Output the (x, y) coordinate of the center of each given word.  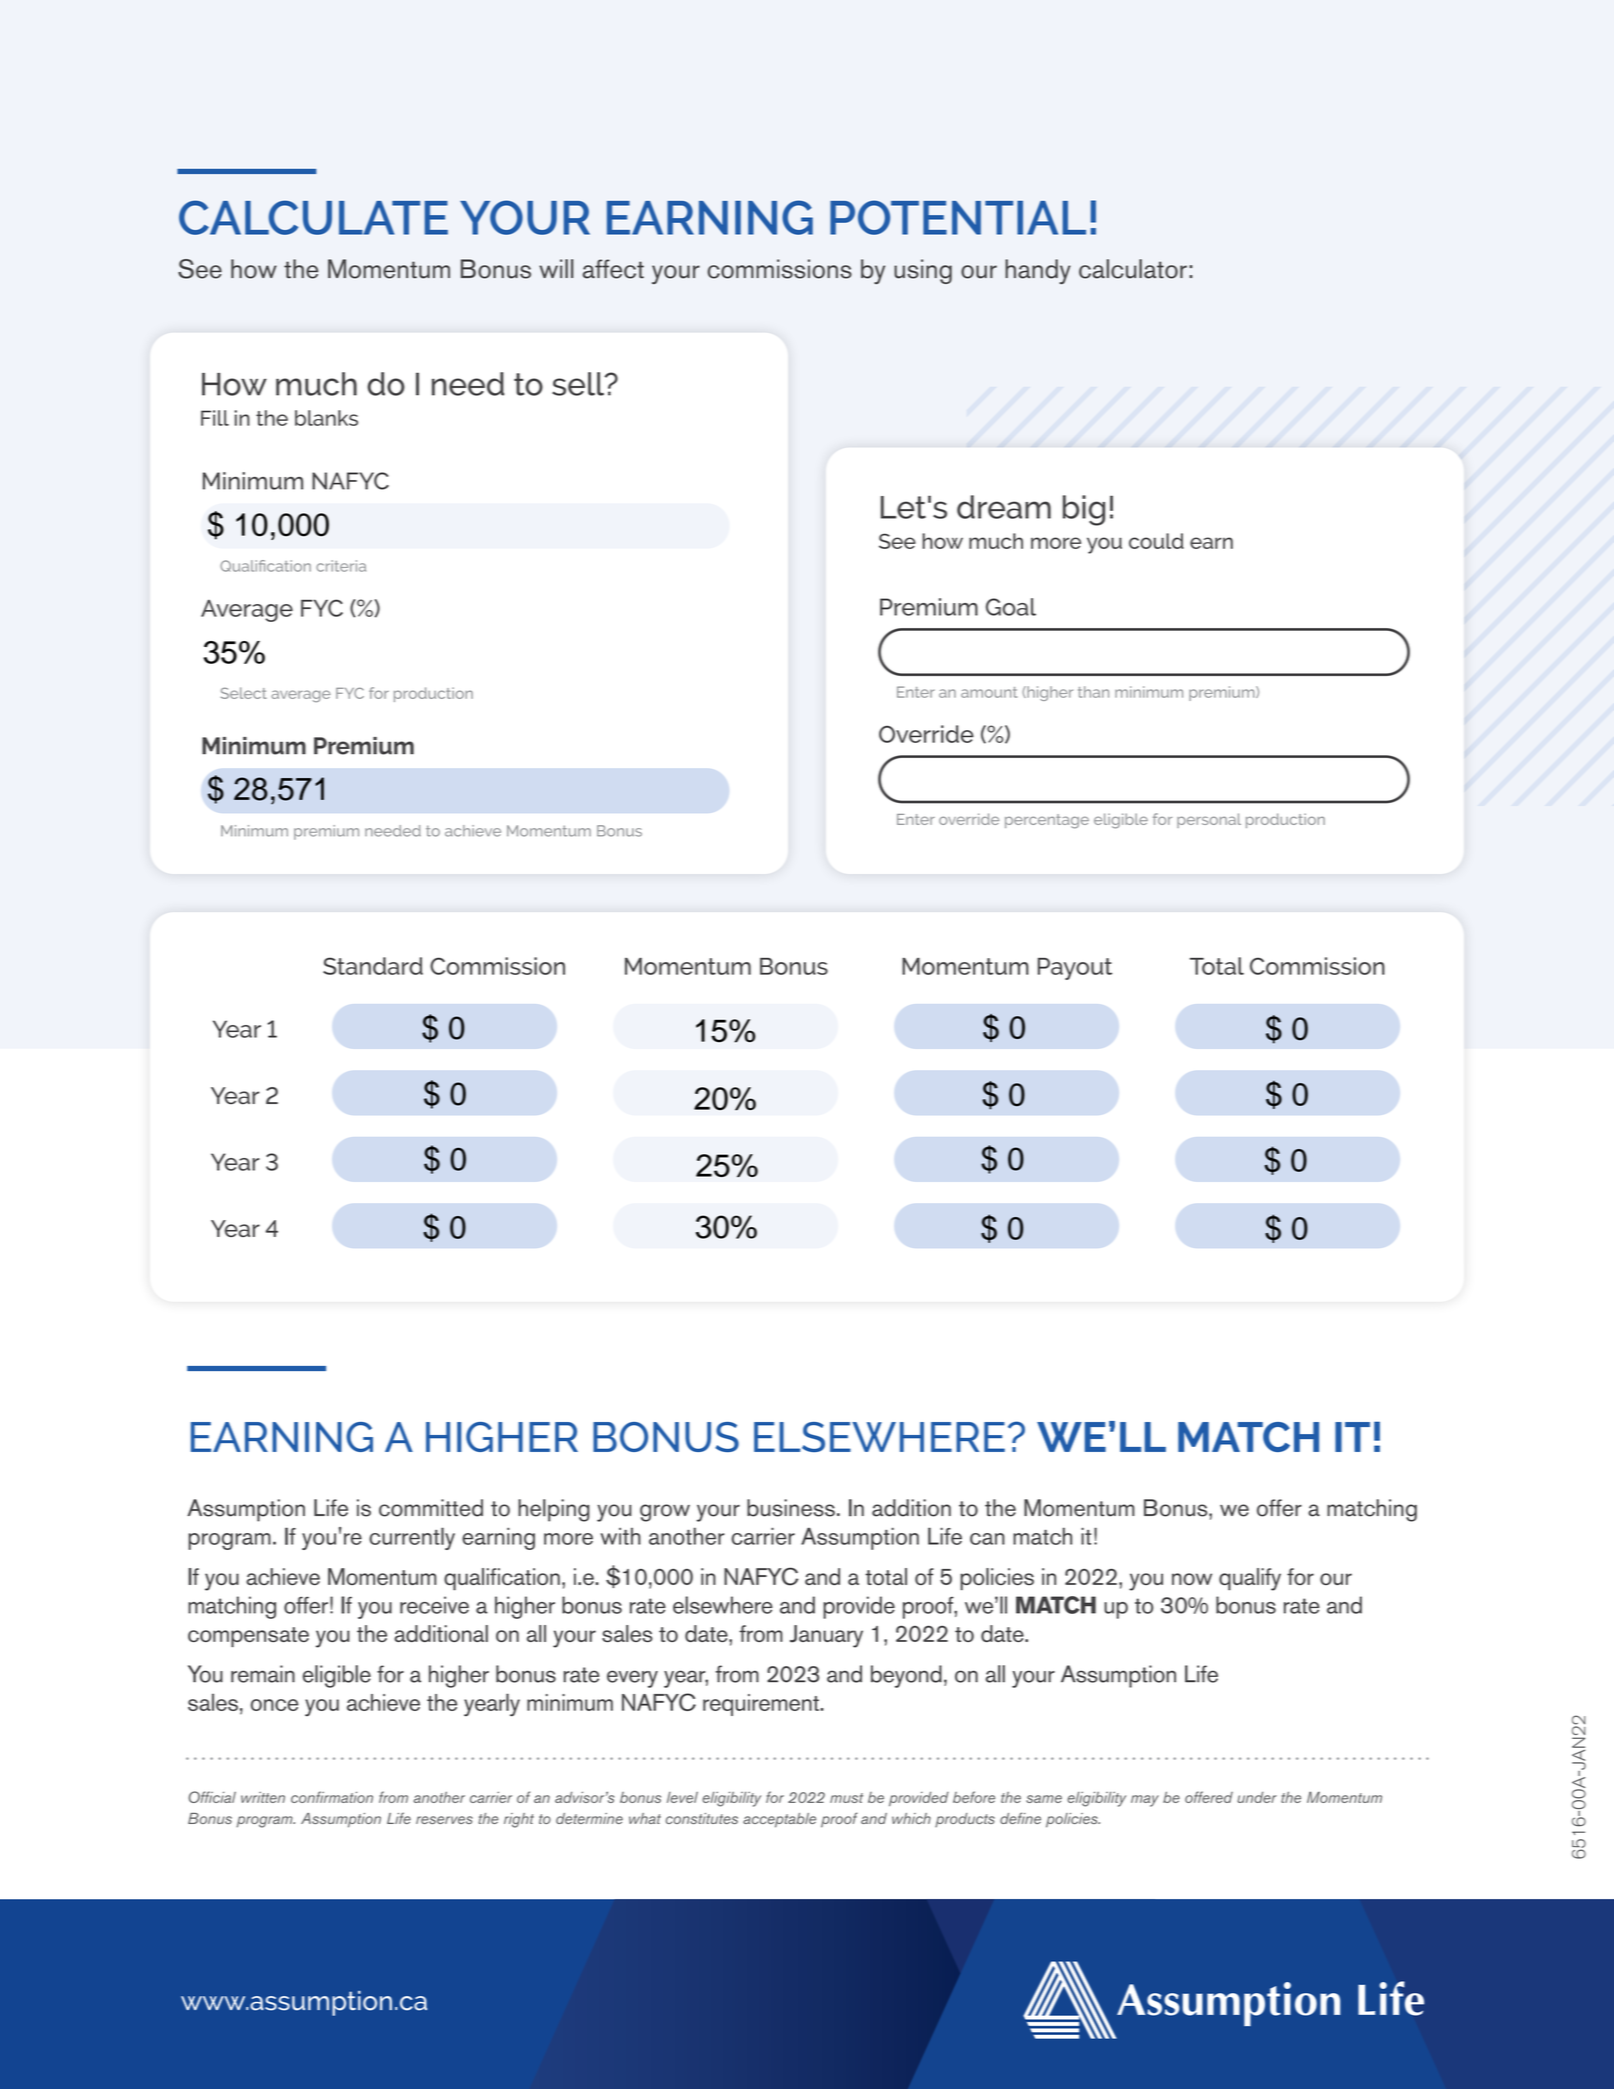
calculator (1133, 269)
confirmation (332, 1797)
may (1145, 1801)
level (682, 1797)
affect (613, 269)
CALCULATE (313, 217)
